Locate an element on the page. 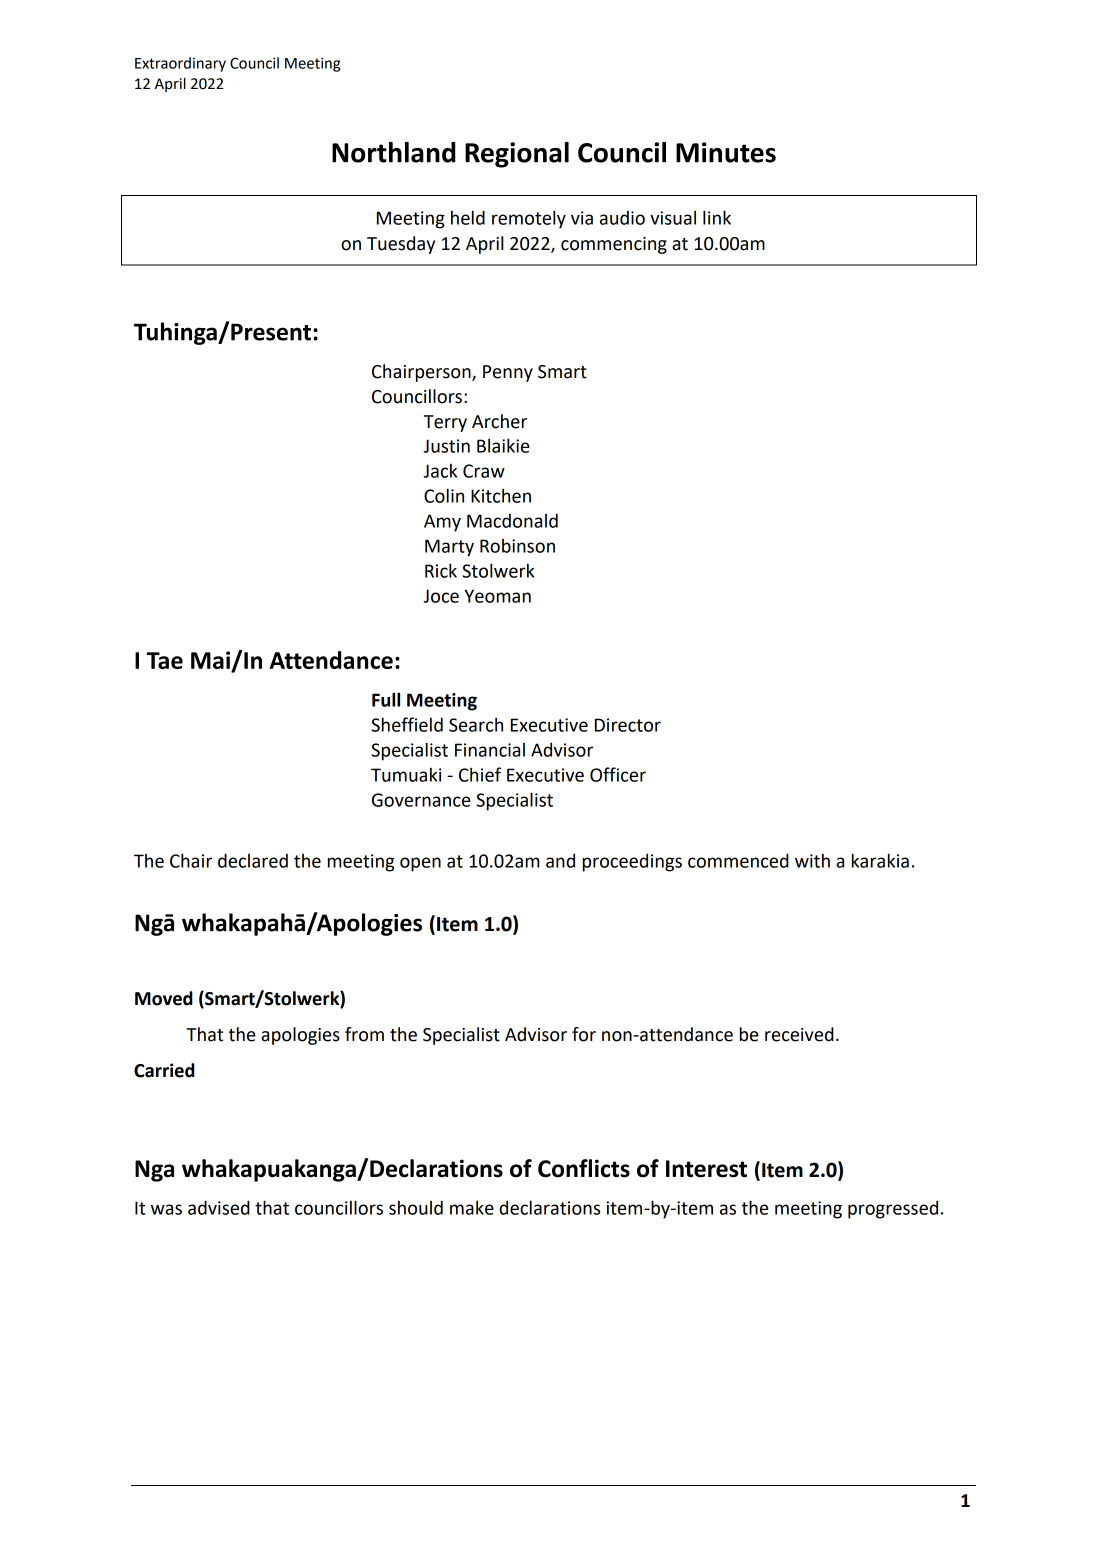 This document has height=1565, width=1107. with is located at coordinates (812, 861).
